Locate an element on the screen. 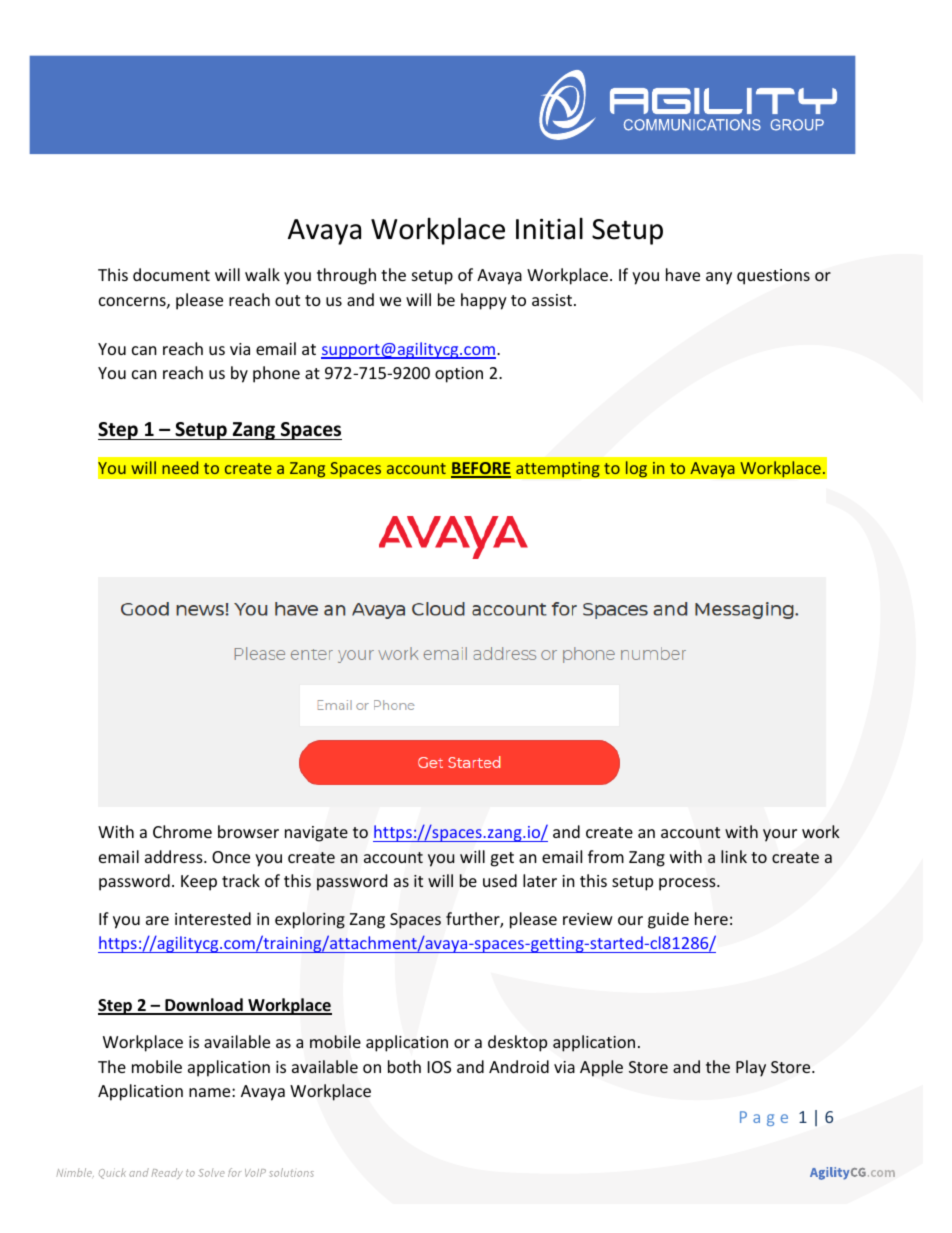 This screenshot has height=1233, width=952. IOS is located at coordinates (439, 1067).
